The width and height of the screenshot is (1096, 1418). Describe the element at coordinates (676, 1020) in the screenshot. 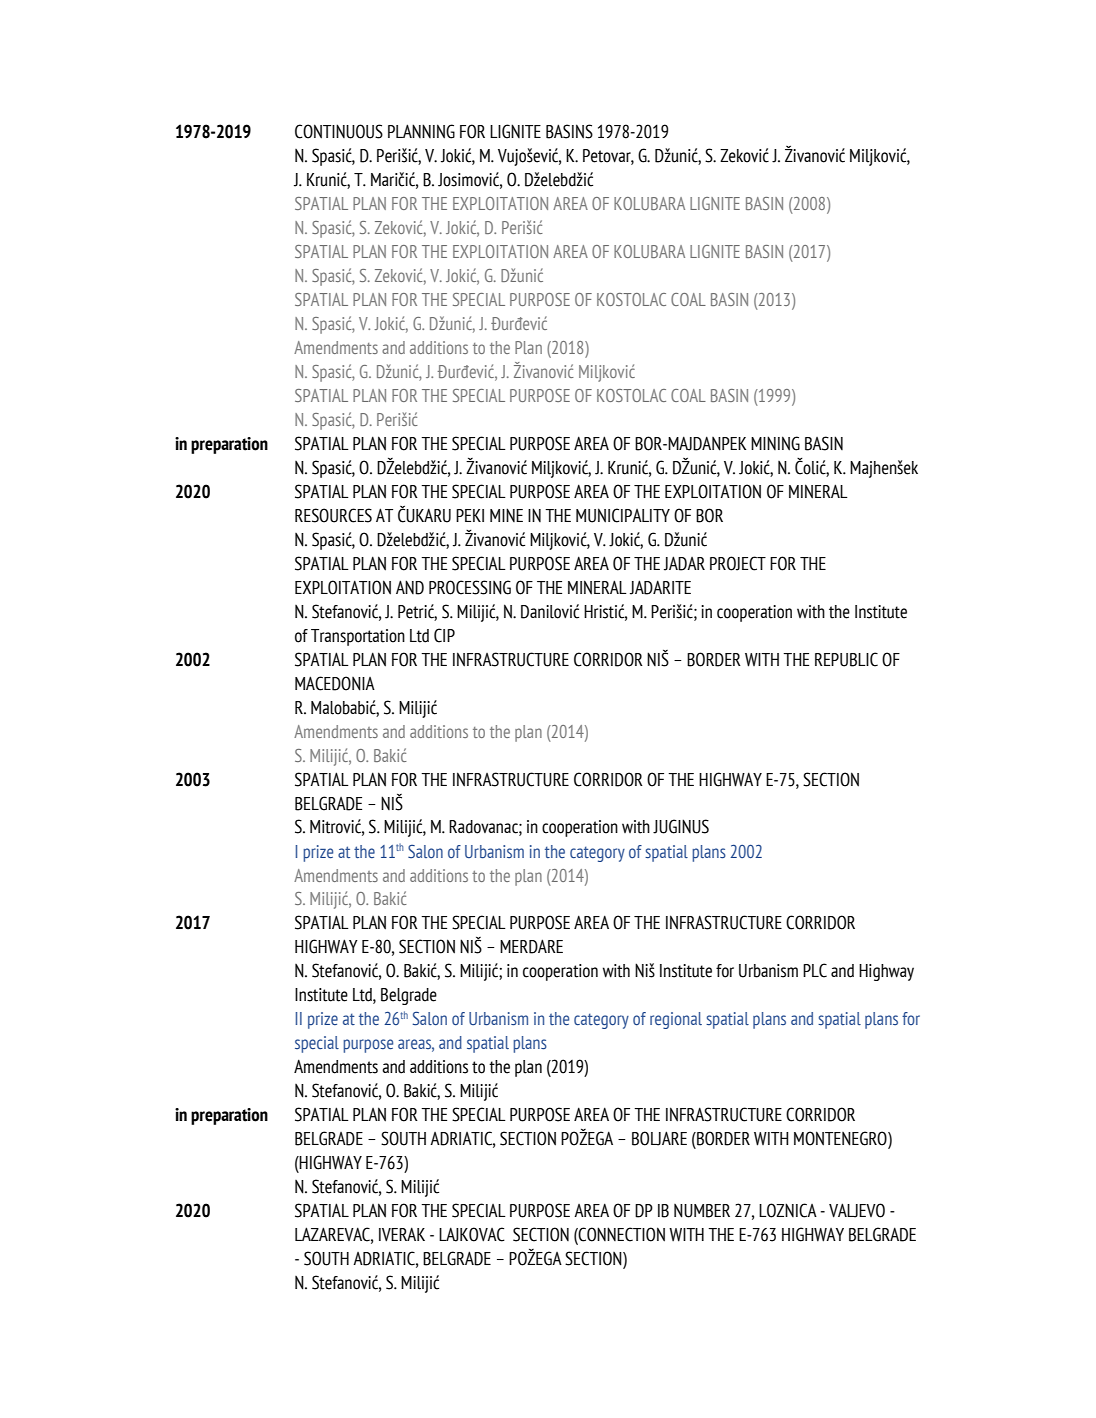

I see `regional` at that location.
